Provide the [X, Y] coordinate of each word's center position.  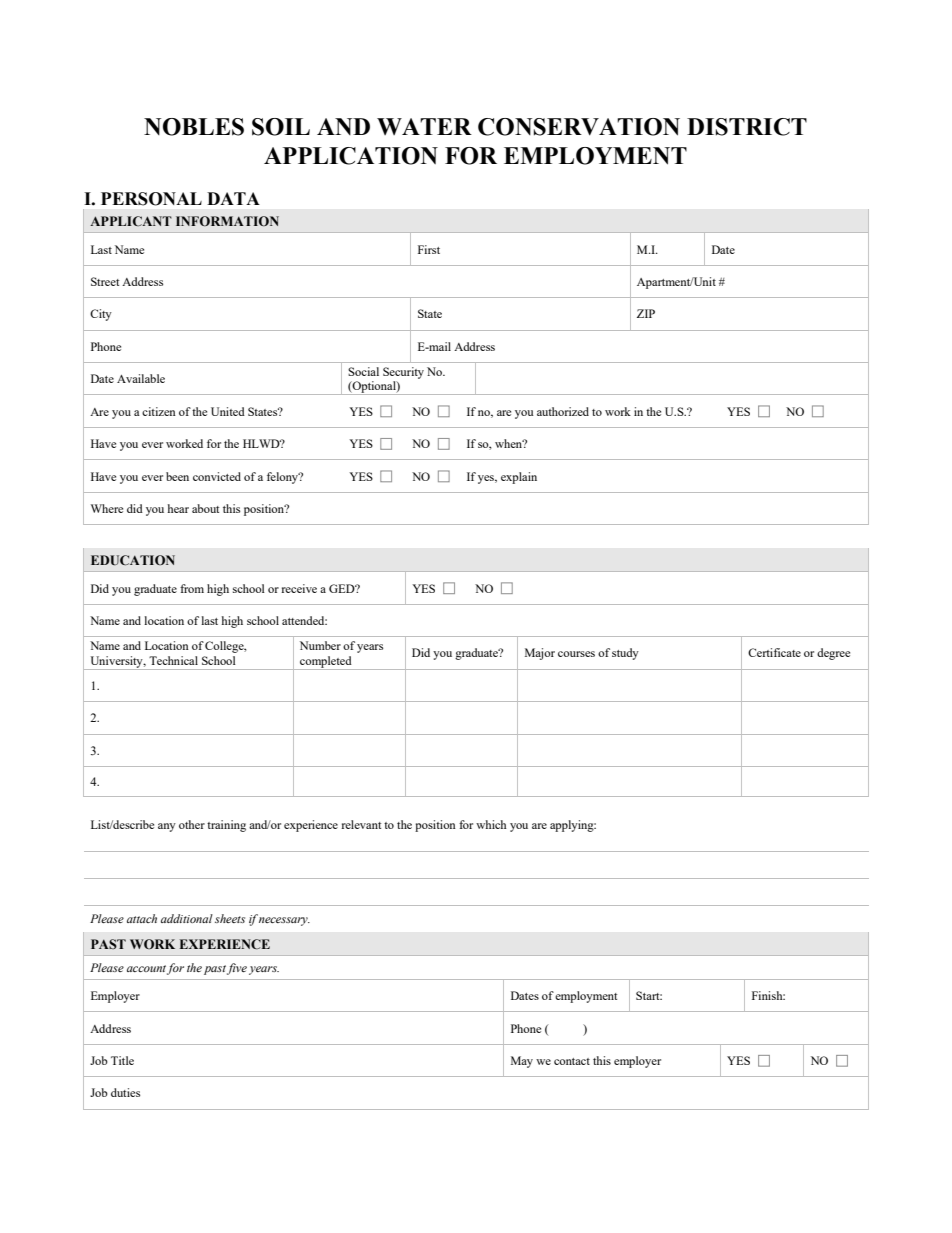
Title [122, 1060]
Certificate [774, 652]
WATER [424, 126]
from [192, 588]
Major [540, 654]
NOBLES [194, 127]
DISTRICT [747, 127]
